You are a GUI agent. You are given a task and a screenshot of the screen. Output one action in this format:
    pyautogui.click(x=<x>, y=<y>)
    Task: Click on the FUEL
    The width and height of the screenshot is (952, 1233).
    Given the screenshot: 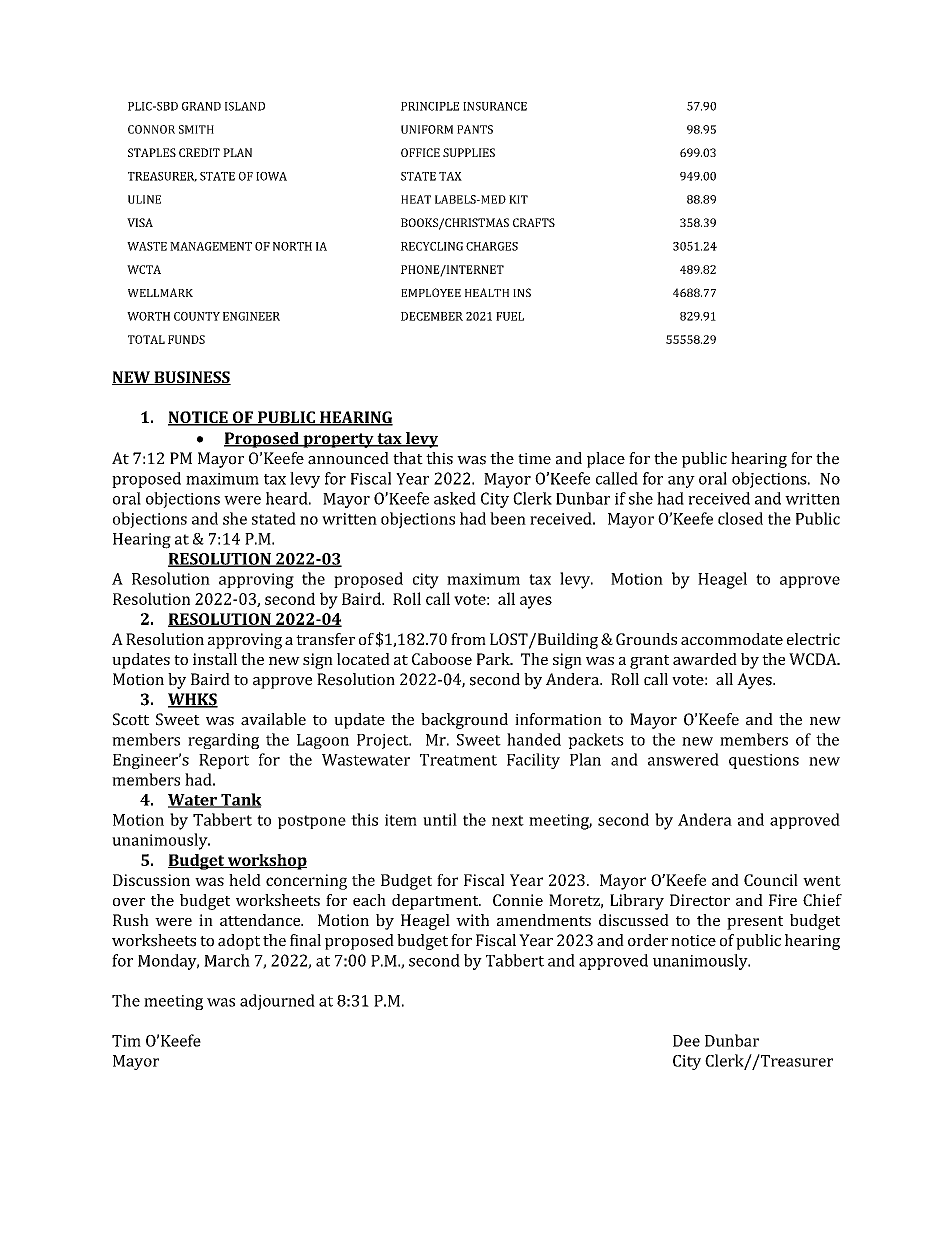 What is the action you would take?
    pyautogui.click(x=510, y=316)
